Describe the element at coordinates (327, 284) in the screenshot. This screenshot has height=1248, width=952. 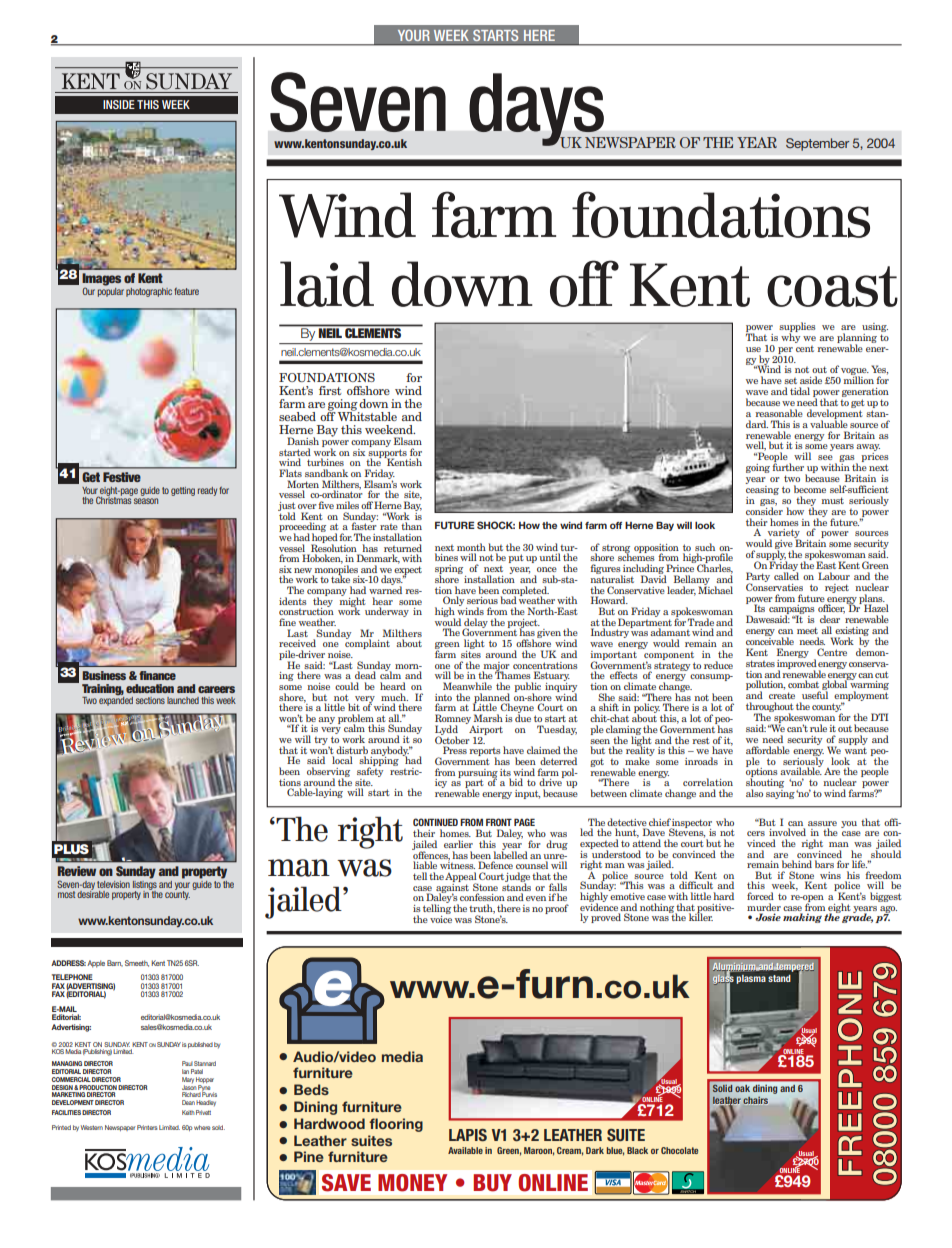
I see `laid` at that location.
